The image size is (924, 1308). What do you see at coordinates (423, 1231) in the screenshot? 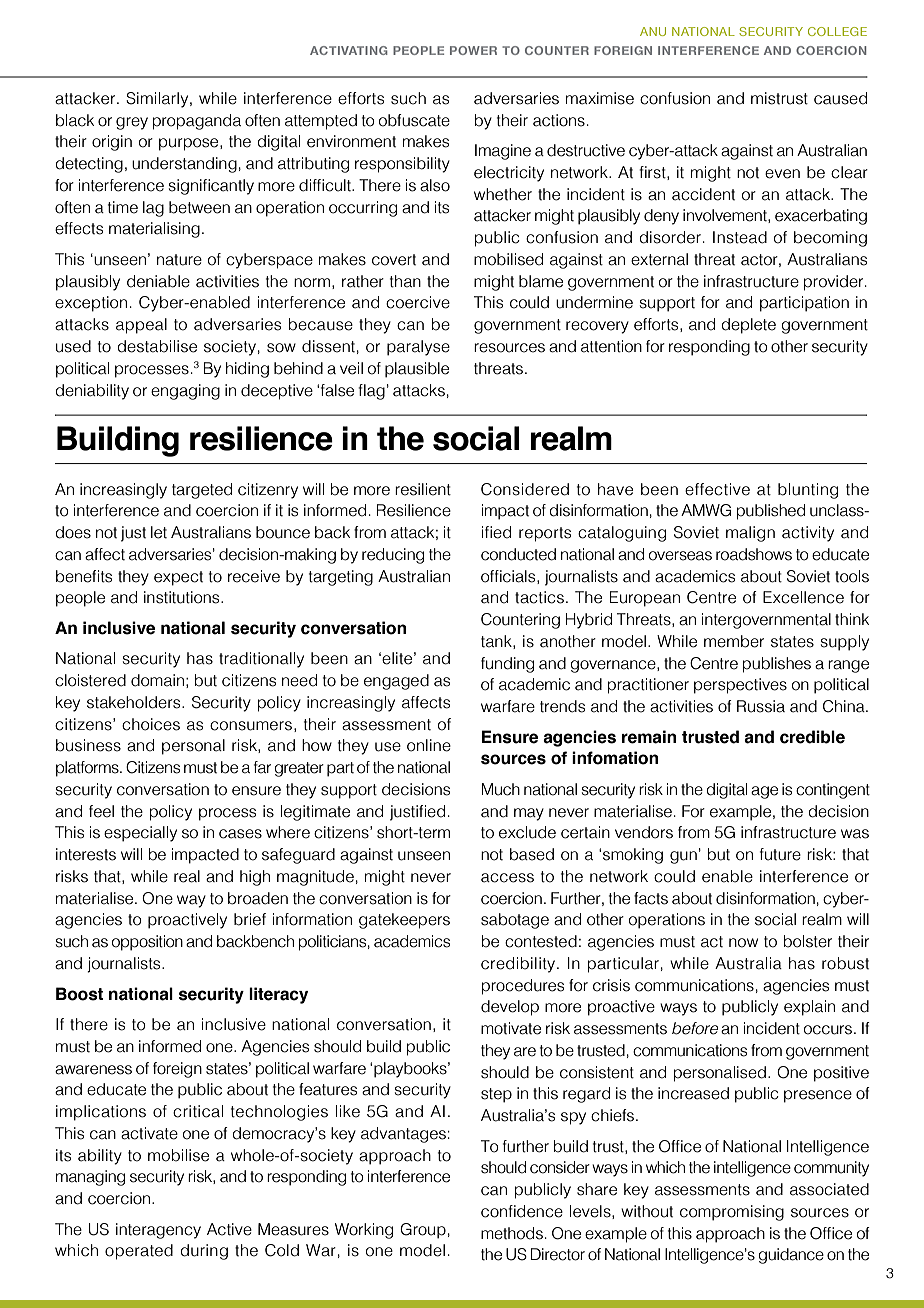
I see `Group` at bounding box center [423, 1231].
